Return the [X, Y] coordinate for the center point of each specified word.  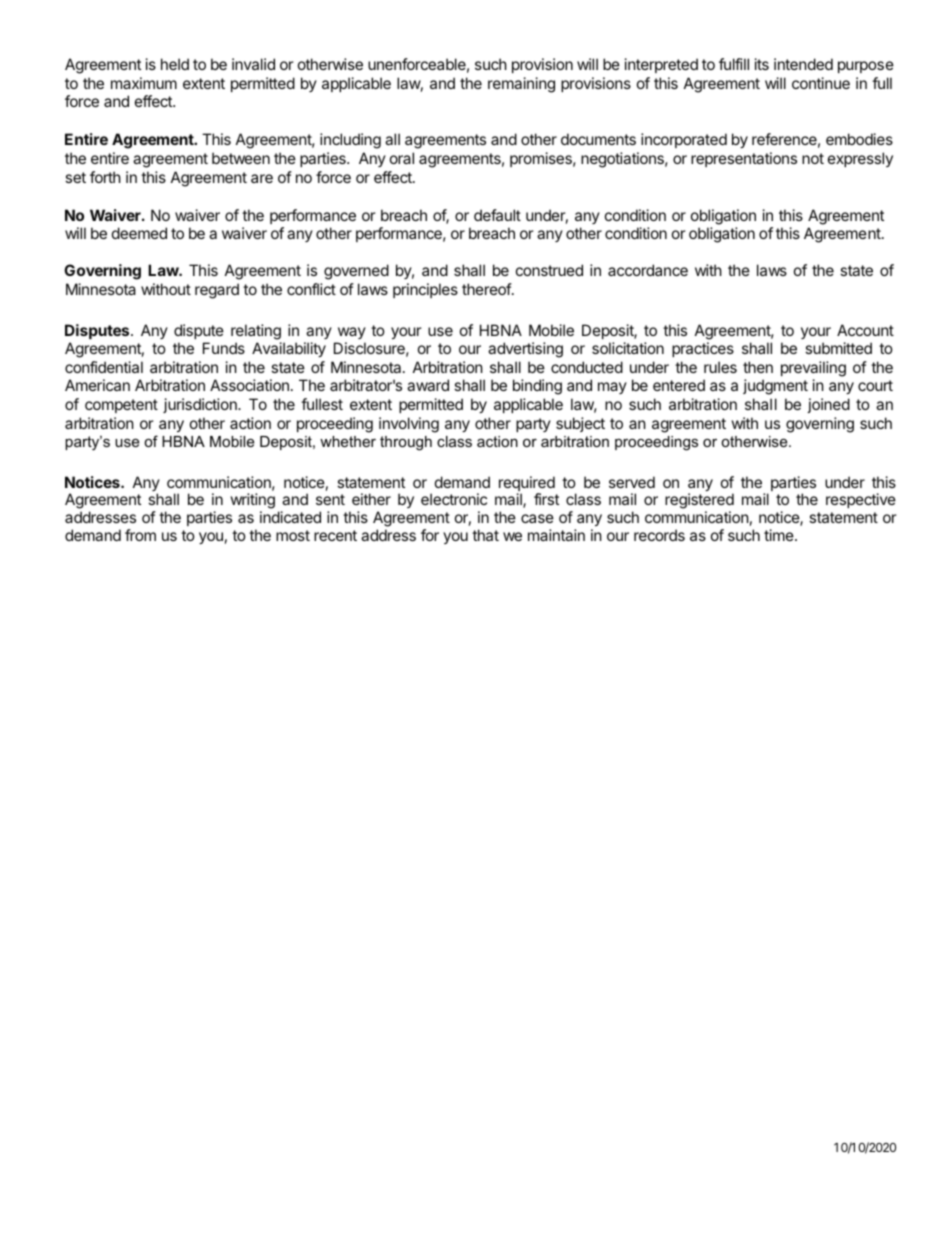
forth [105, 177]
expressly [860, 159]
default [497, 215]
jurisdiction [201, 405]
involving [409, 425]
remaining [521, 85]
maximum [144, 83]
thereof [487, 289]
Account [865, 330]
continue [821, 83]
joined [828, 405]
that [485, 535]
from [140, 535]
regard [217, 291]
